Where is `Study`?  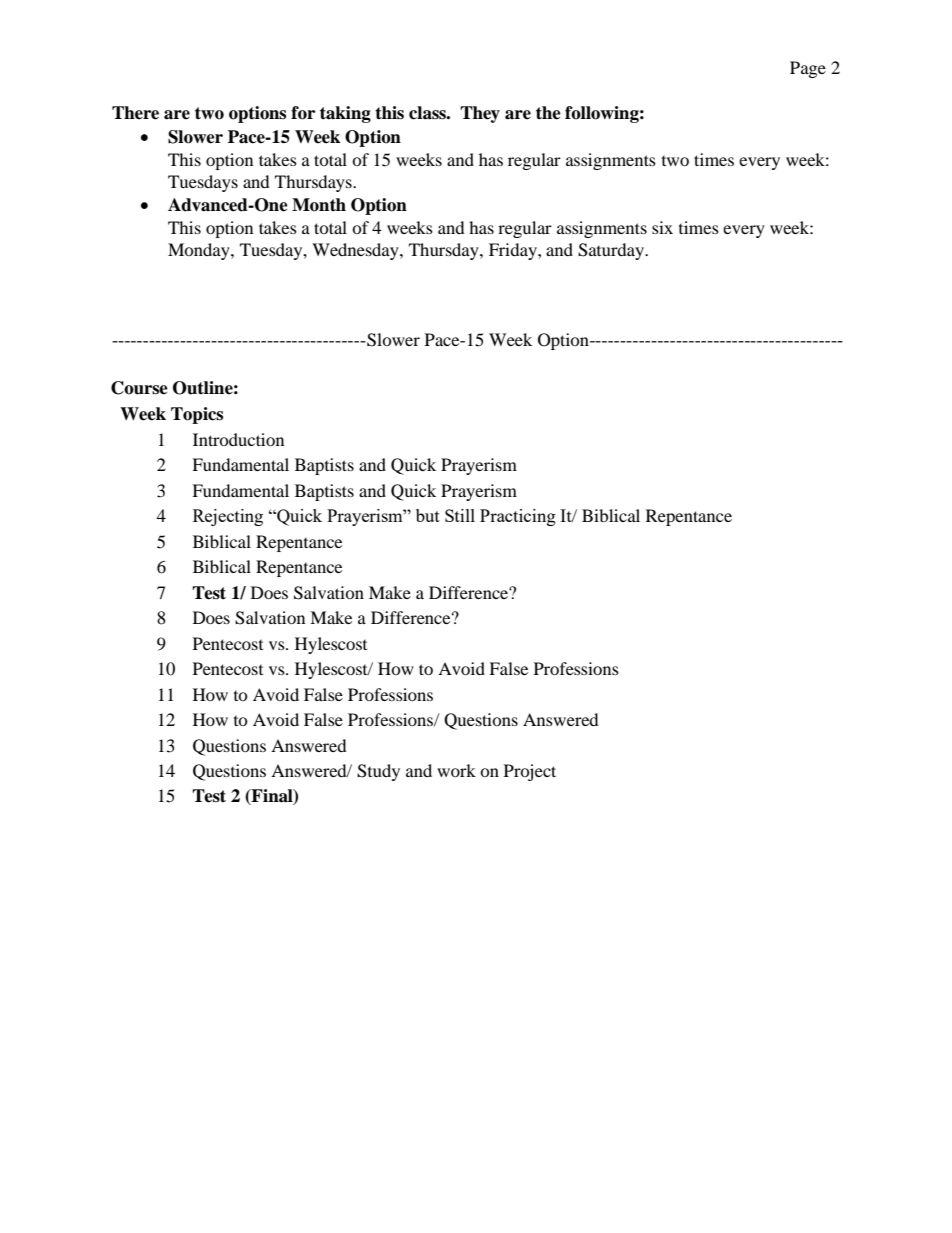
Study is located at coordinates (378, 772).
